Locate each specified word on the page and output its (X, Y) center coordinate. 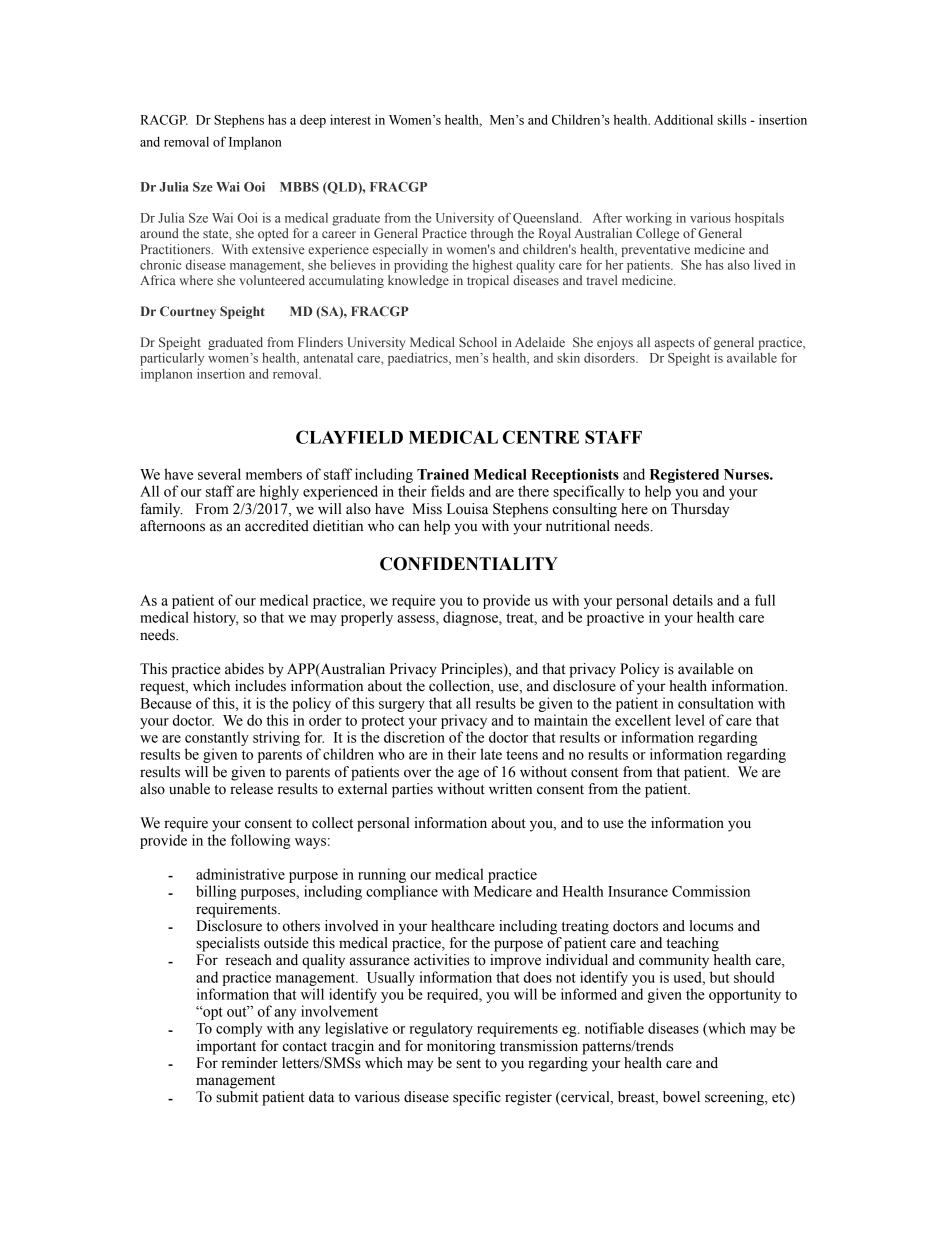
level (690, 720)
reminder (250, 1063)
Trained (443, 474)
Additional (683, 119)
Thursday (700, 510)
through (492, 234)
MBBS (299, 187)
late (491, 754)
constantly (217, 738)
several (219, 474)
